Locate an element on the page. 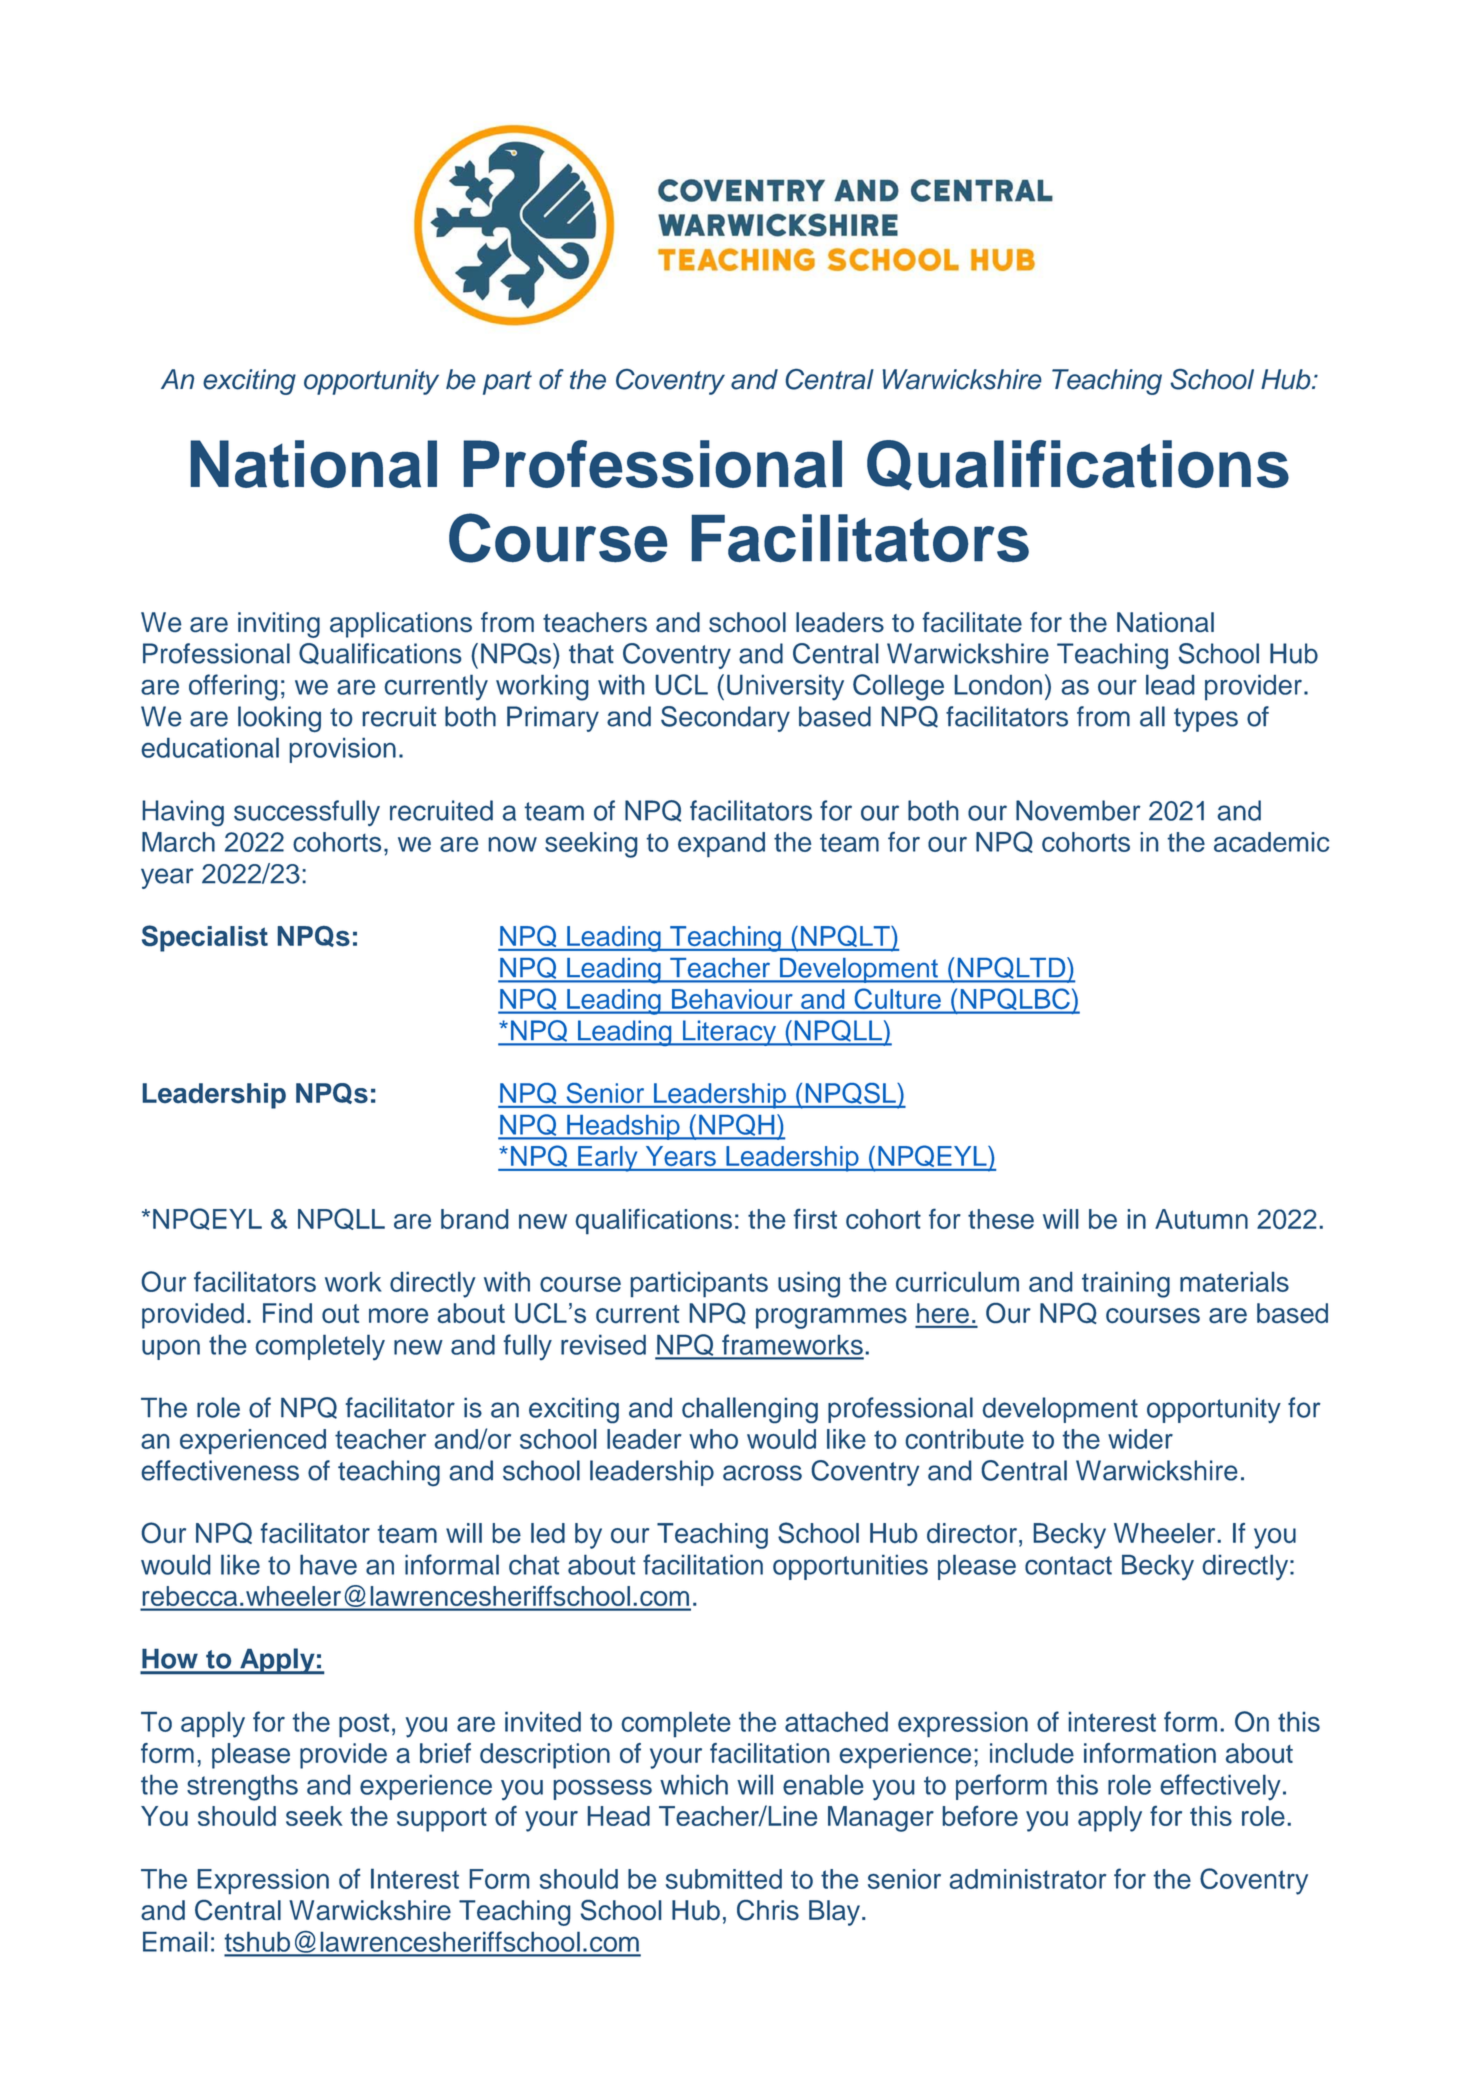  submitted is located at coordinates (724, 1879).
